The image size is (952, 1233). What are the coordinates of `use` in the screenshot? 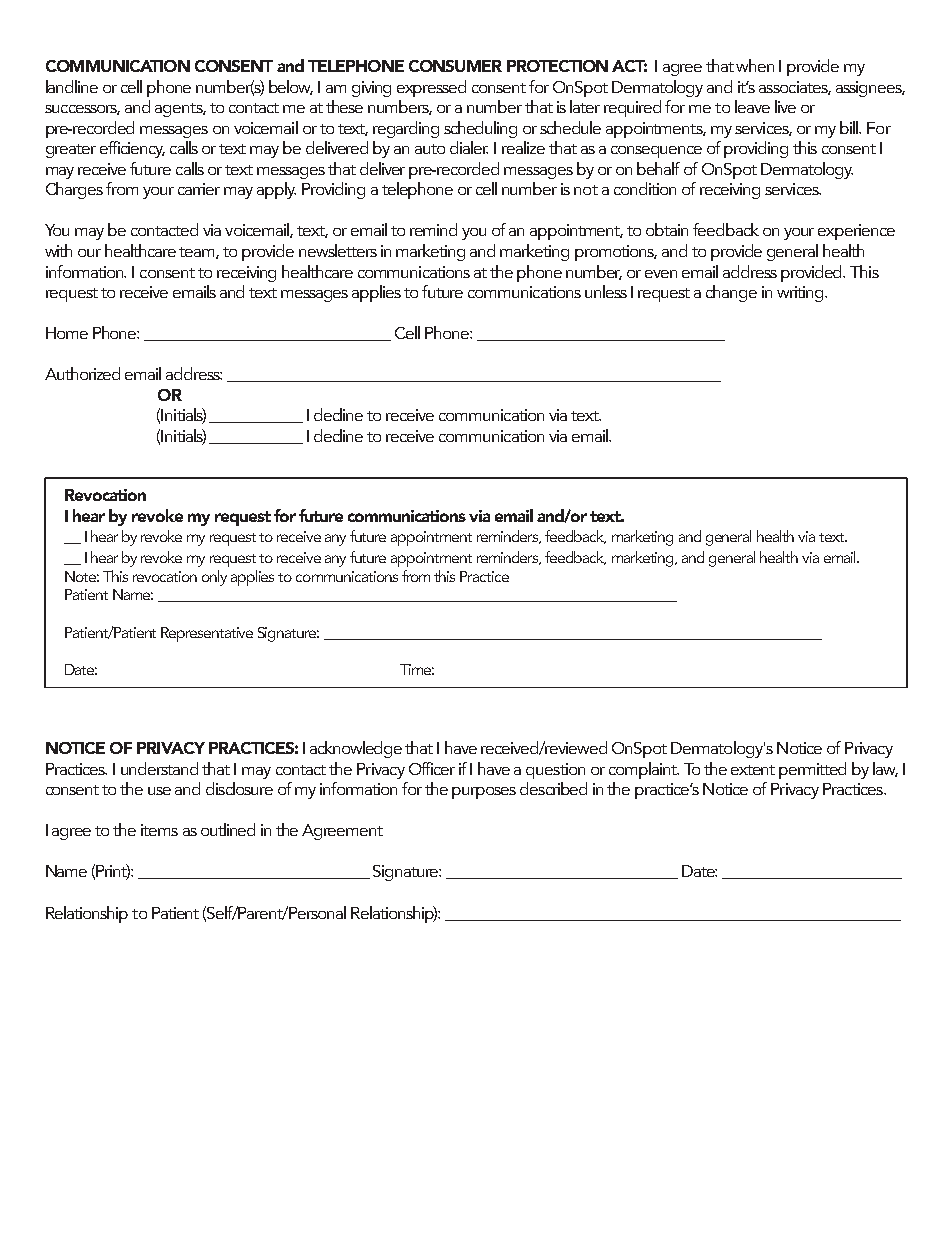 It's located at (159, 791).
